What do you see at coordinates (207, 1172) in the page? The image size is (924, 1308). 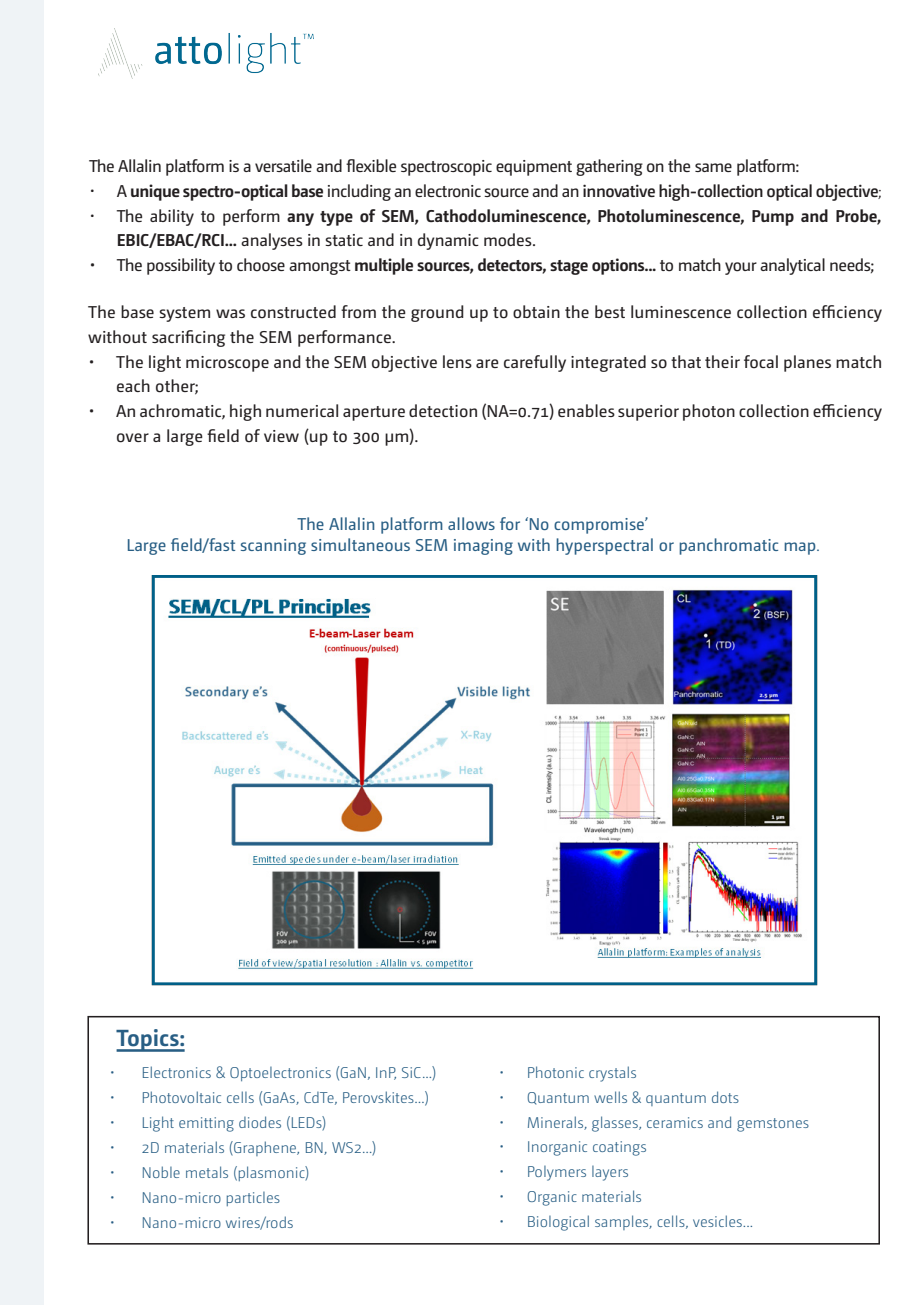 I see `metals` at bounding box center [207, 1172].
